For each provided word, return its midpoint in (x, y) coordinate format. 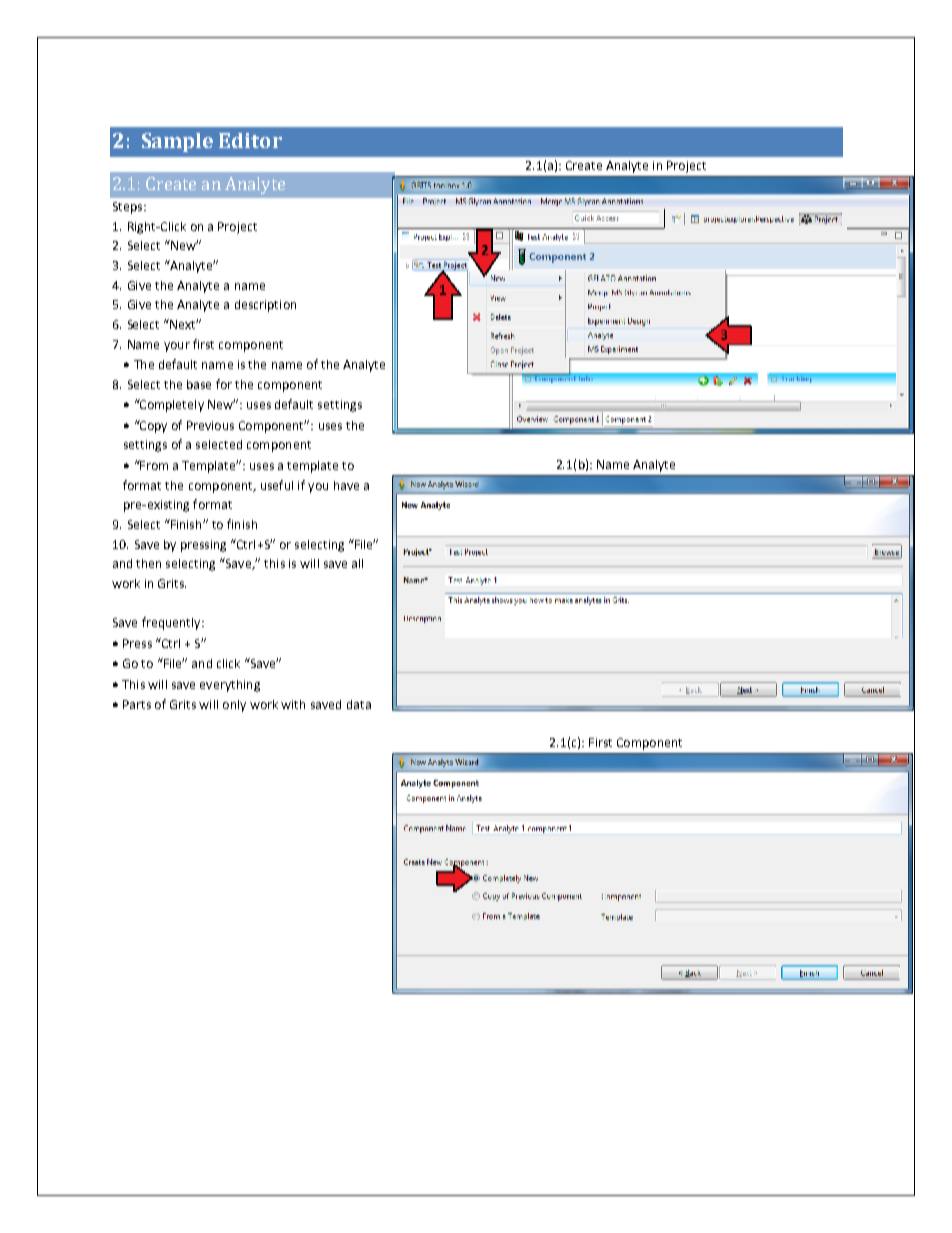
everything (230, 686)
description (265, 306)
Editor (250, 140)
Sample (177, 142)
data (359, 704)
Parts (137, 704)
